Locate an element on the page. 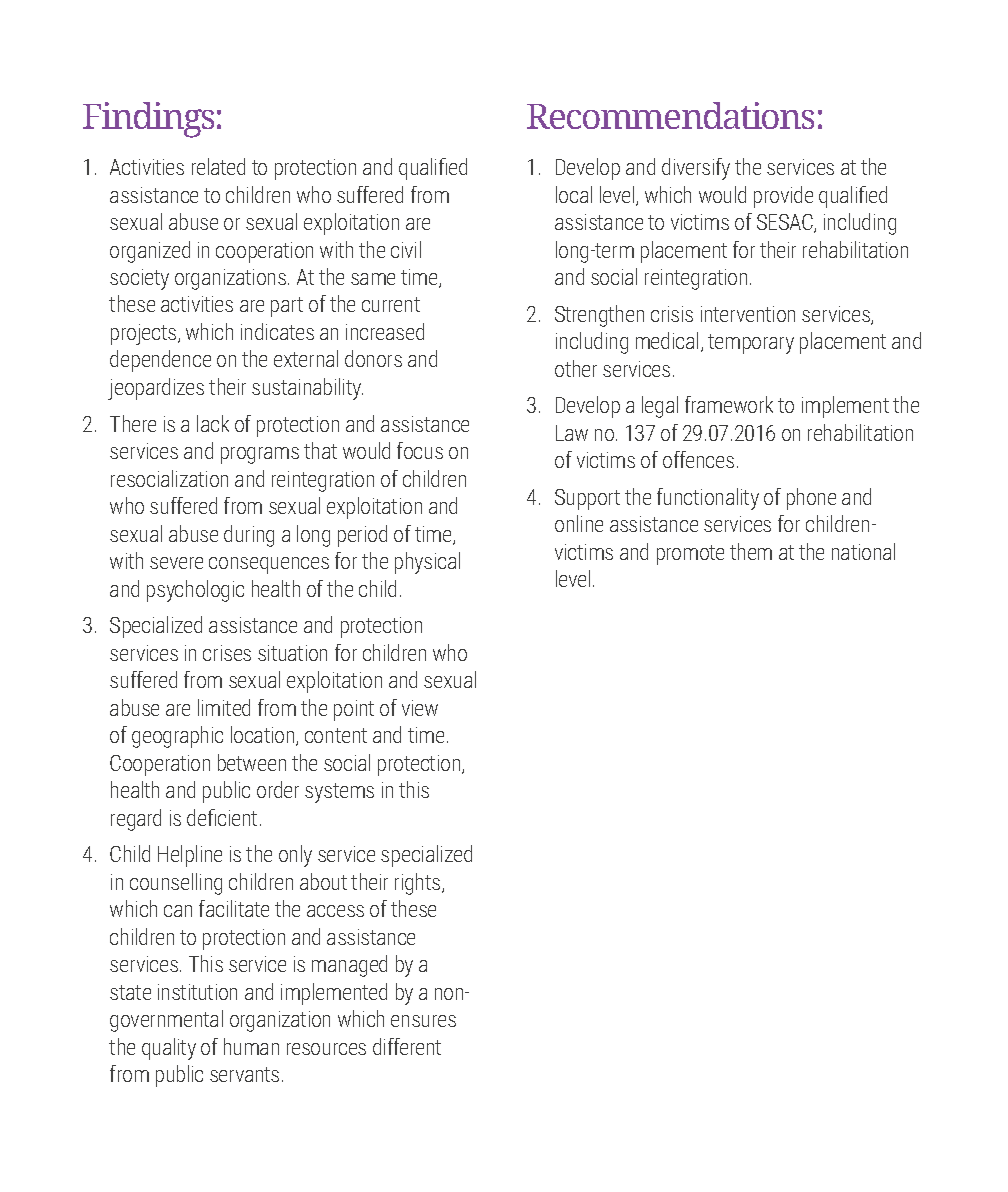  provide is located at coordinates (783, 197).
